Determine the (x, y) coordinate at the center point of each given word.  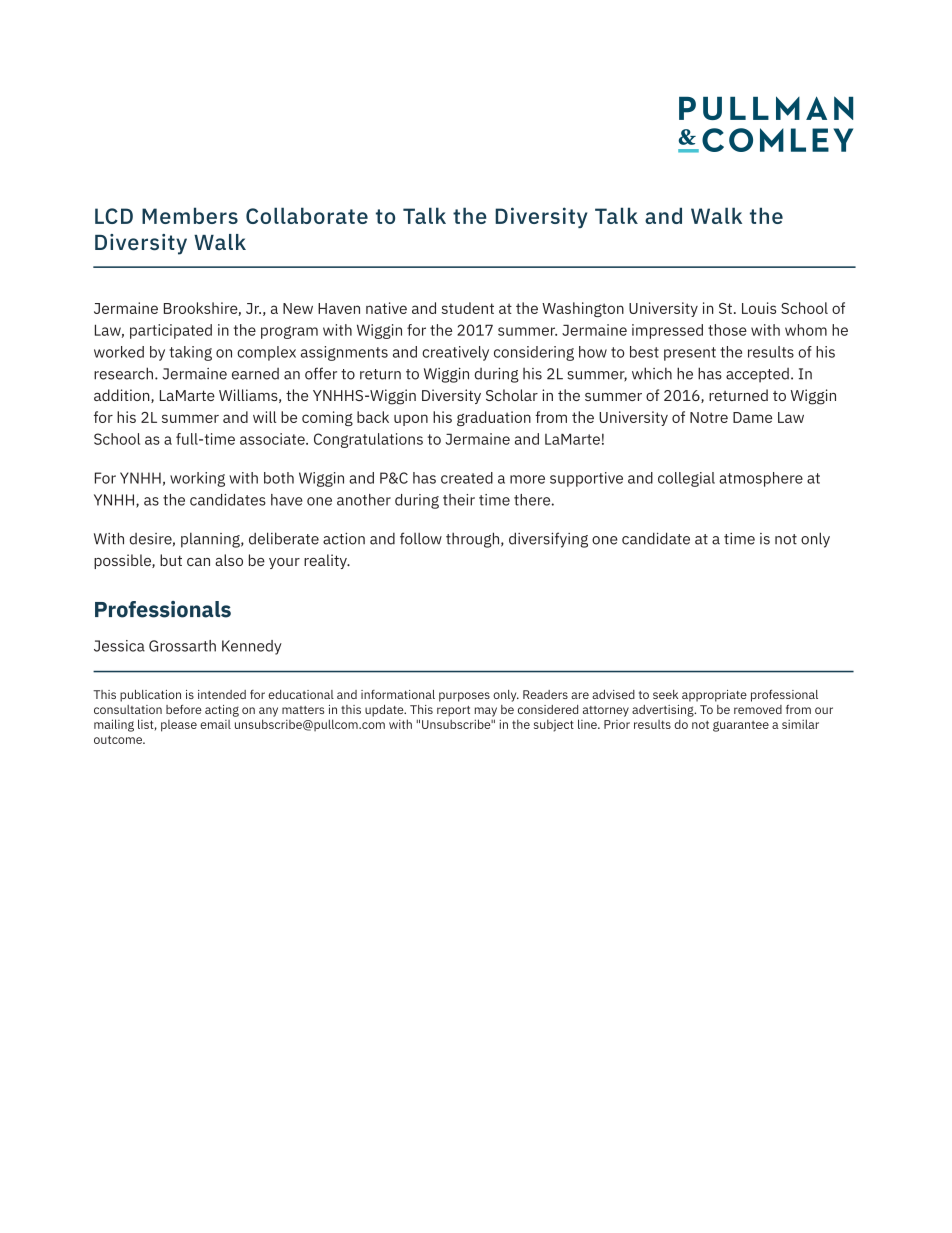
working (197, 479)
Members (190, 215)
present (690, 354)
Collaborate (307, 215)
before (184, 709)
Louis (759, 308)
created (467, 478)
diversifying (548, 540)
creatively (455, 353)
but (171, 560)
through (474, 540)
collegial (686, 479)
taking (190, 353)
